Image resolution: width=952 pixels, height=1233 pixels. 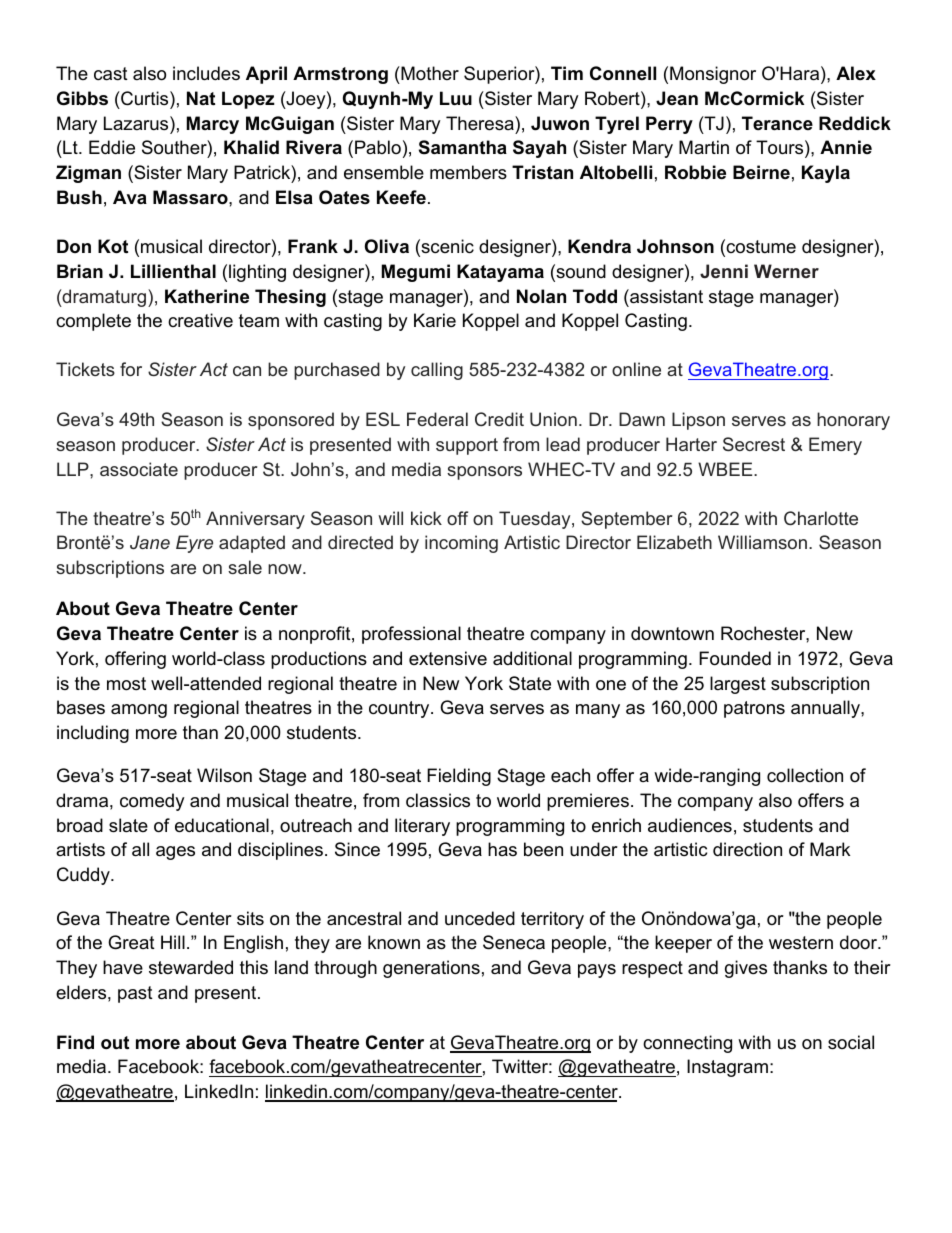 What do you see at coordinates (152, 802) in the page?
I see `comedy` at bounding box center [152, 802].
